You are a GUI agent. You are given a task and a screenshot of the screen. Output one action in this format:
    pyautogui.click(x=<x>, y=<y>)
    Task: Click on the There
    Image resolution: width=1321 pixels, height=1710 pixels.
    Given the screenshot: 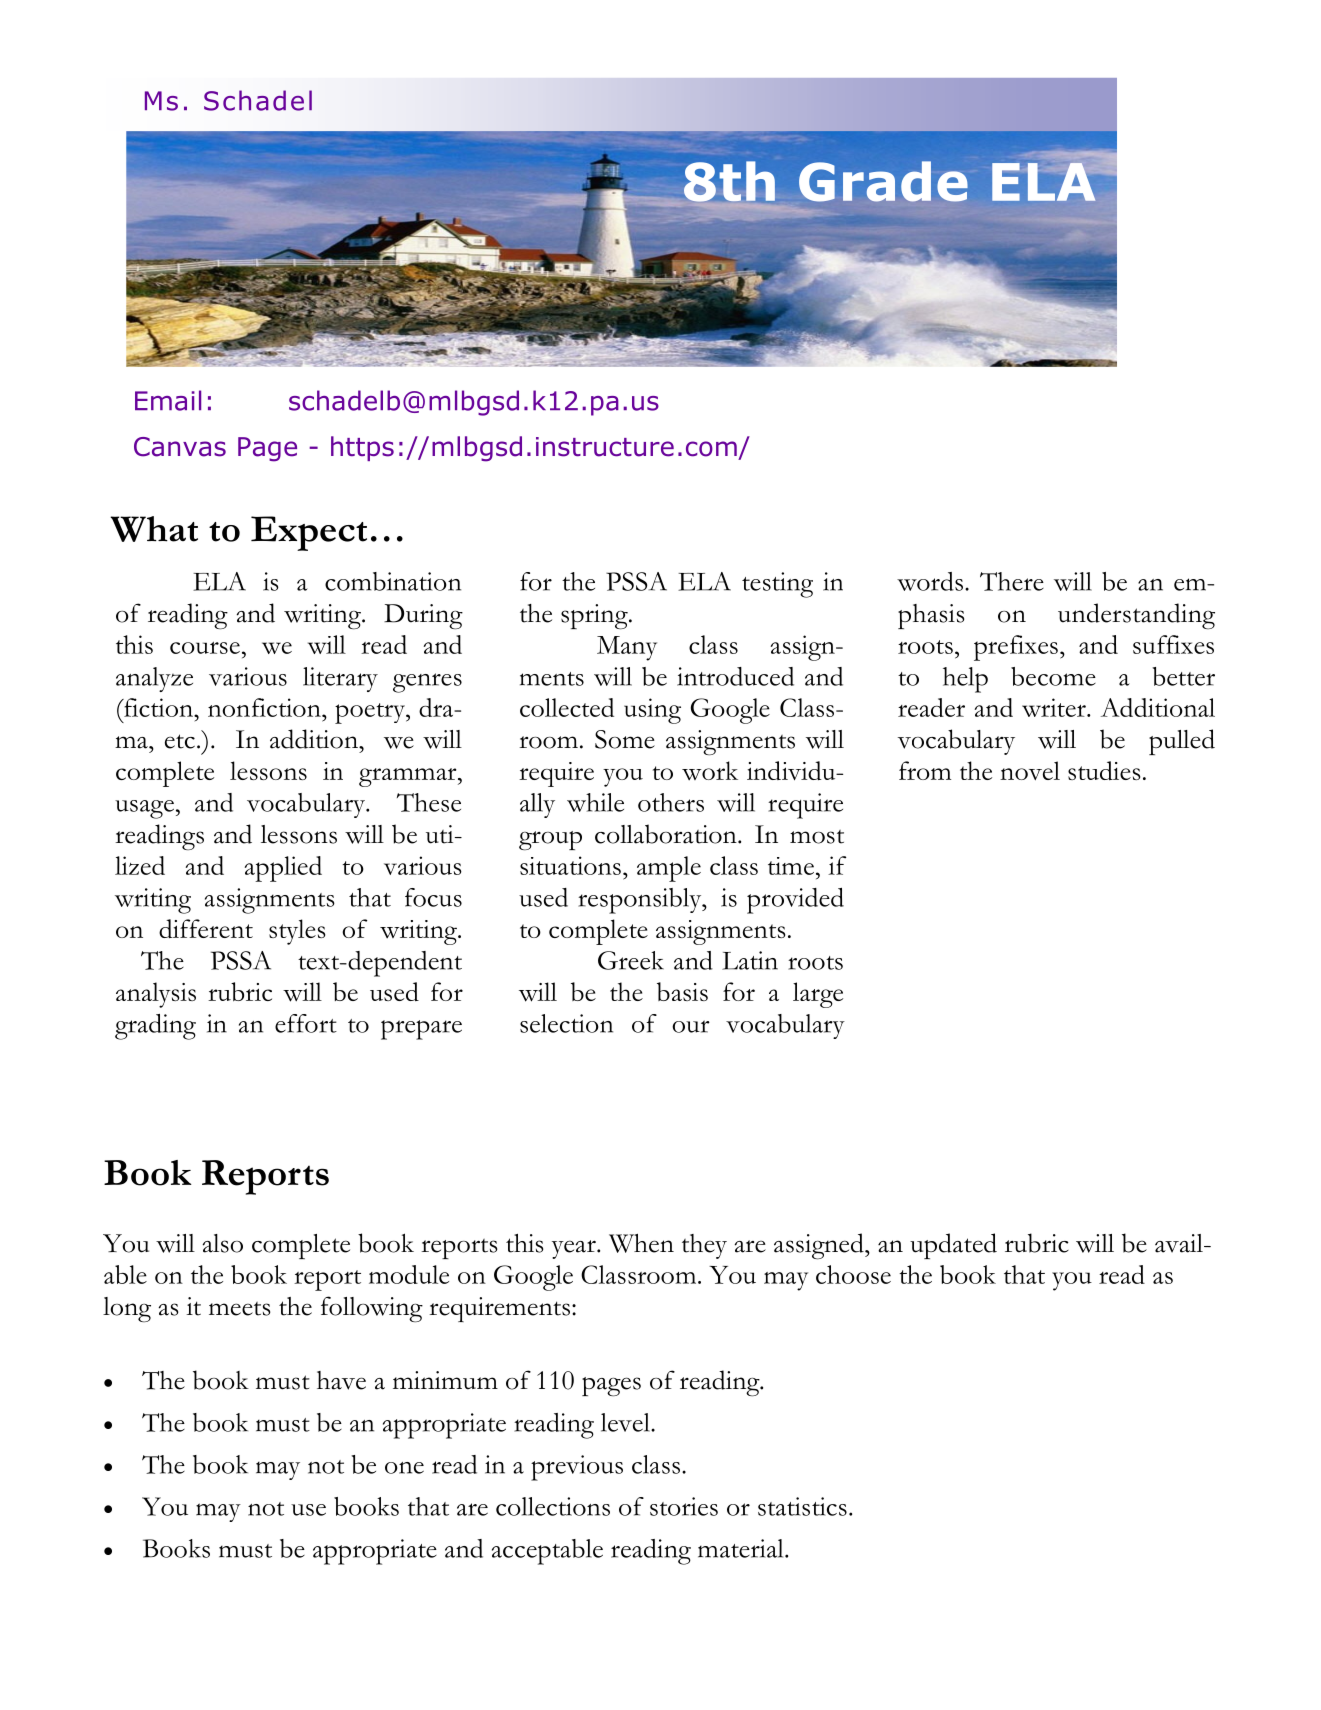 What is the action you would take?
    pyautogui.click(x=1012, y=581)
